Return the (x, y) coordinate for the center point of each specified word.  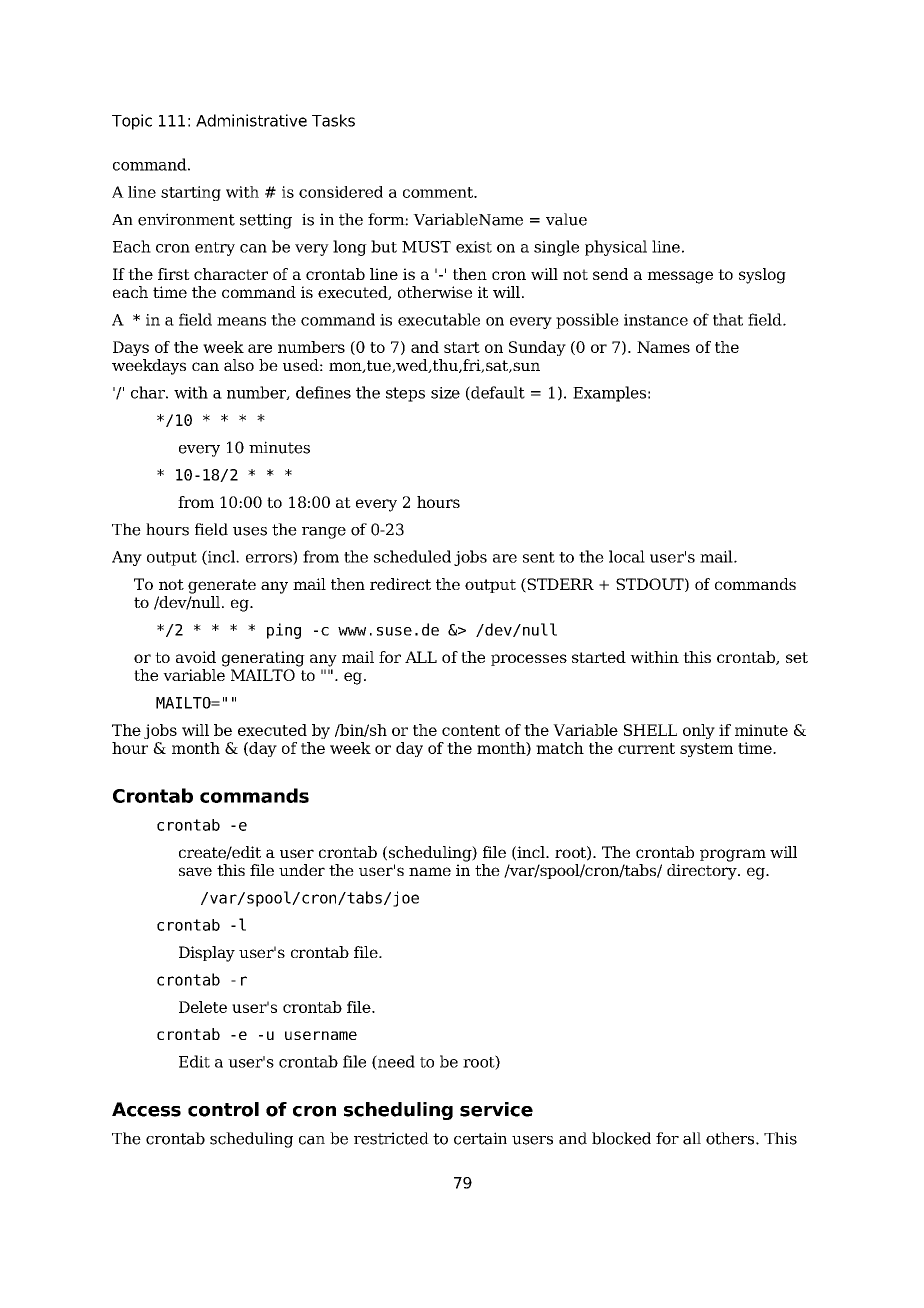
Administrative (251, 120)
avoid (196, 657)
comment (439, 192)
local (627, 556)
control (223, 1109)
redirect (400, 584)
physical (616, 248)
